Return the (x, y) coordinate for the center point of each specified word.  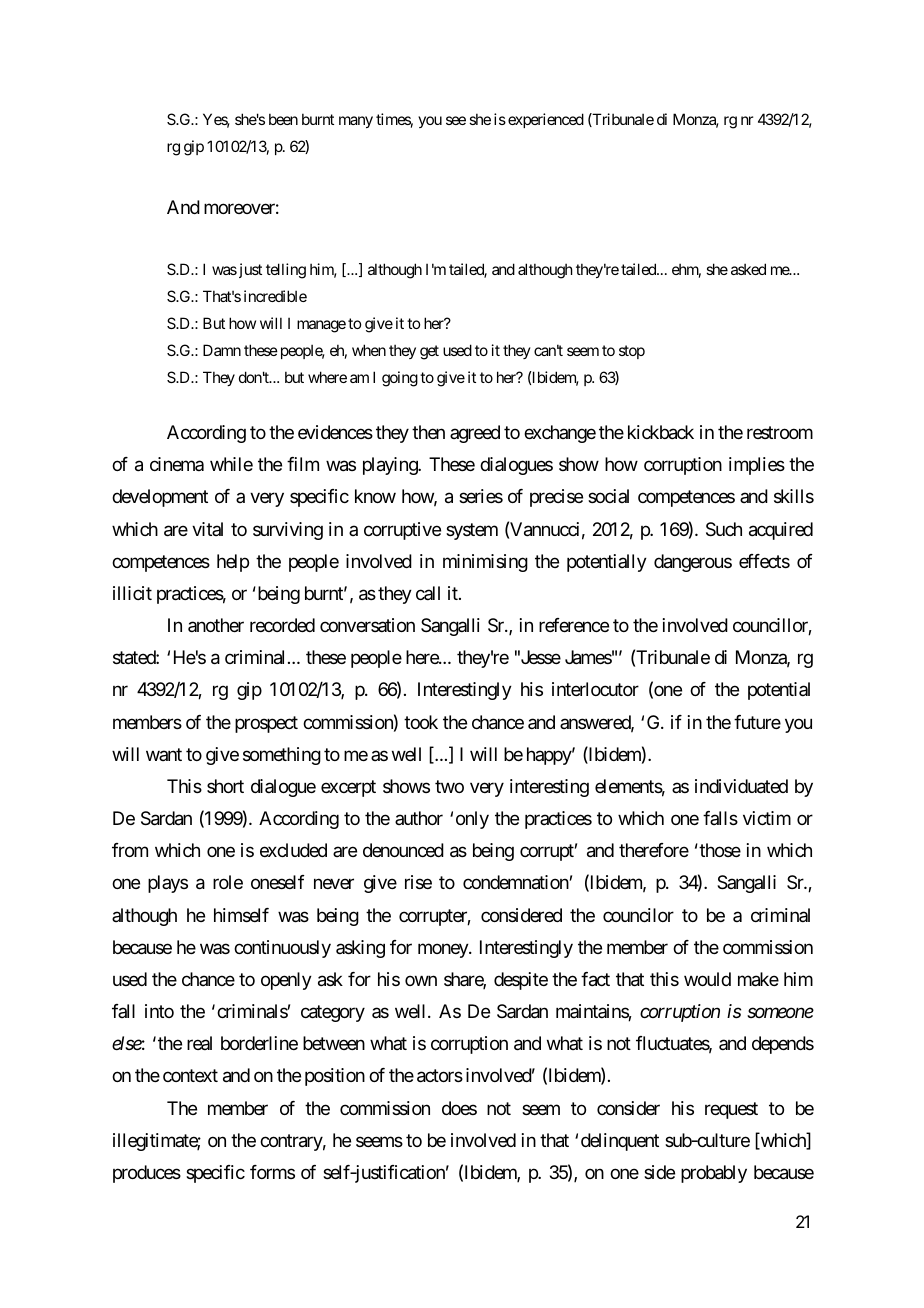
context (190, 1076)
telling (286, 271)
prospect (266, 724)
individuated (741, 786)
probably (714, 1174)
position (335, 1077)
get (429, 352)
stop (632, 352)
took (421, 722)
